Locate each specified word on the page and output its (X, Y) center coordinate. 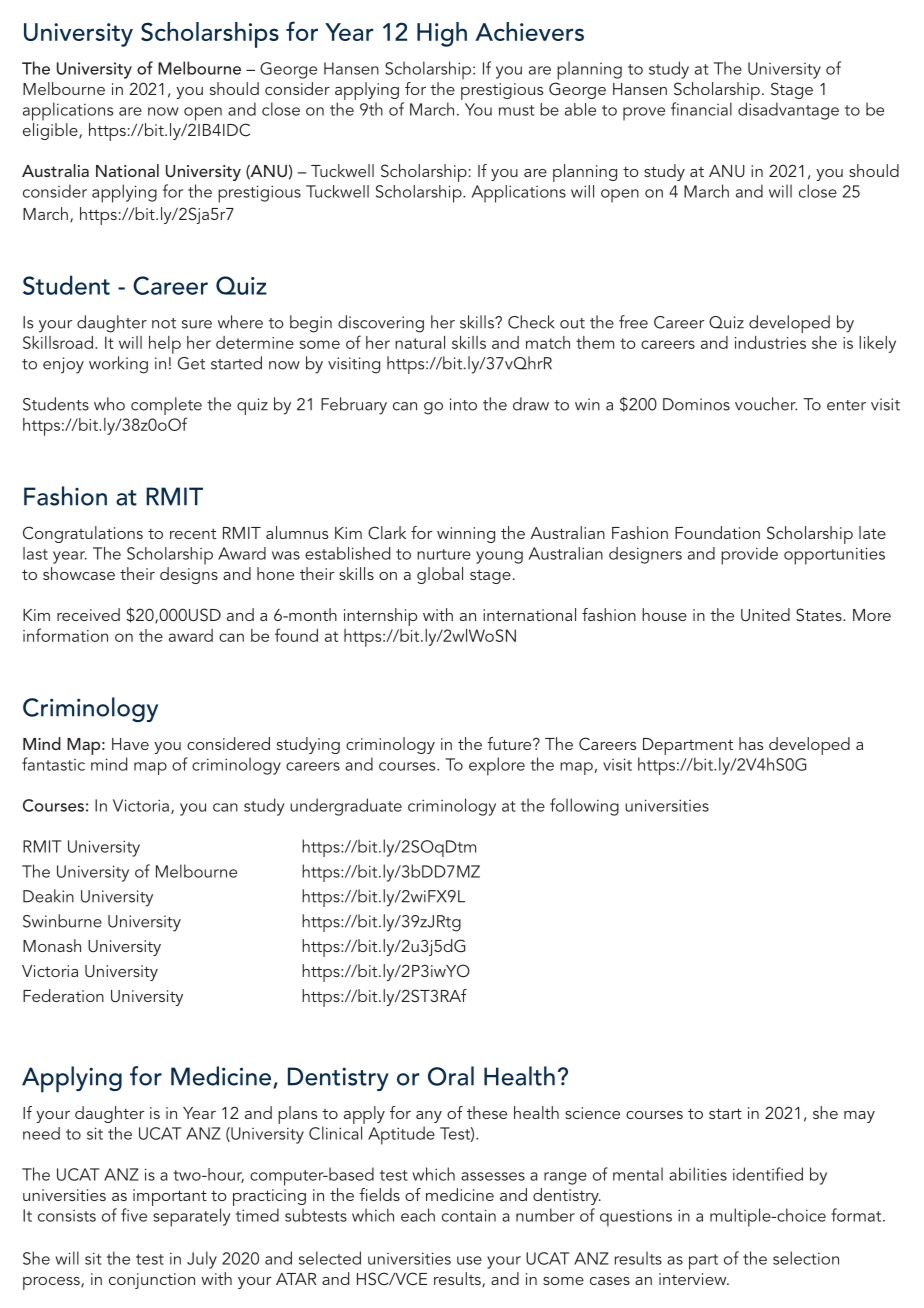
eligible (51, 131)
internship (380, 617)
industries (770, 342)
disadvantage (788, 111)
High (442, 34)
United (765, 615)
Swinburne (62, 921)
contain (469, 1215)
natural (420, 342)
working (118, 365)
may (859, 1117)
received (88, 614)
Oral (451, 1076)
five (134, 1215)
